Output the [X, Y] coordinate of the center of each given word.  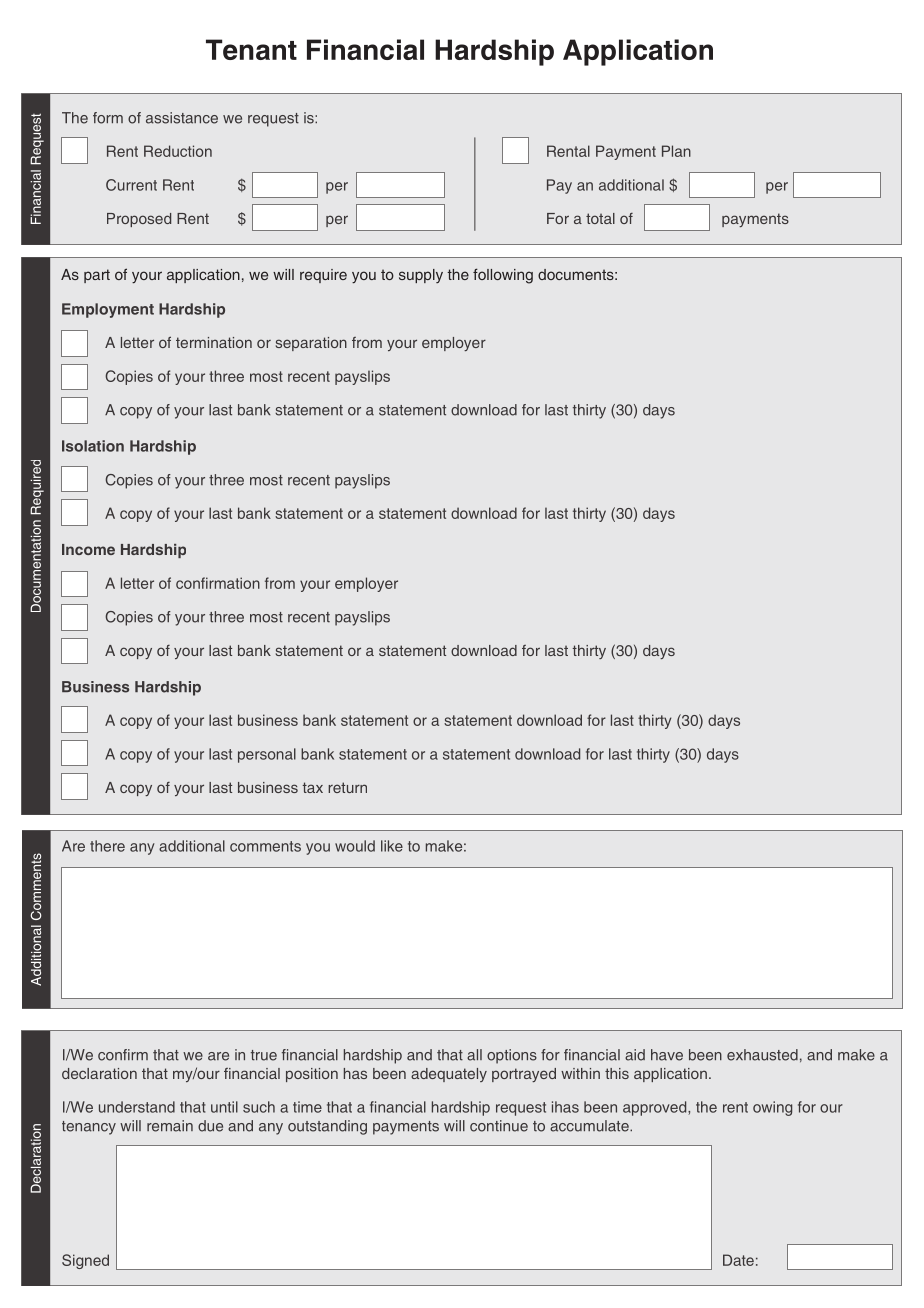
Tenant [251, 49]
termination [214, 342]
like [392, 846]
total [600, 218]
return [347, 787]
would [355, 846]
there [107, 846]
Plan [676, 151]
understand [137, 1107]
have [667, 1055]
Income [88, 549]
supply [421, 276]
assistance [182, 118]
